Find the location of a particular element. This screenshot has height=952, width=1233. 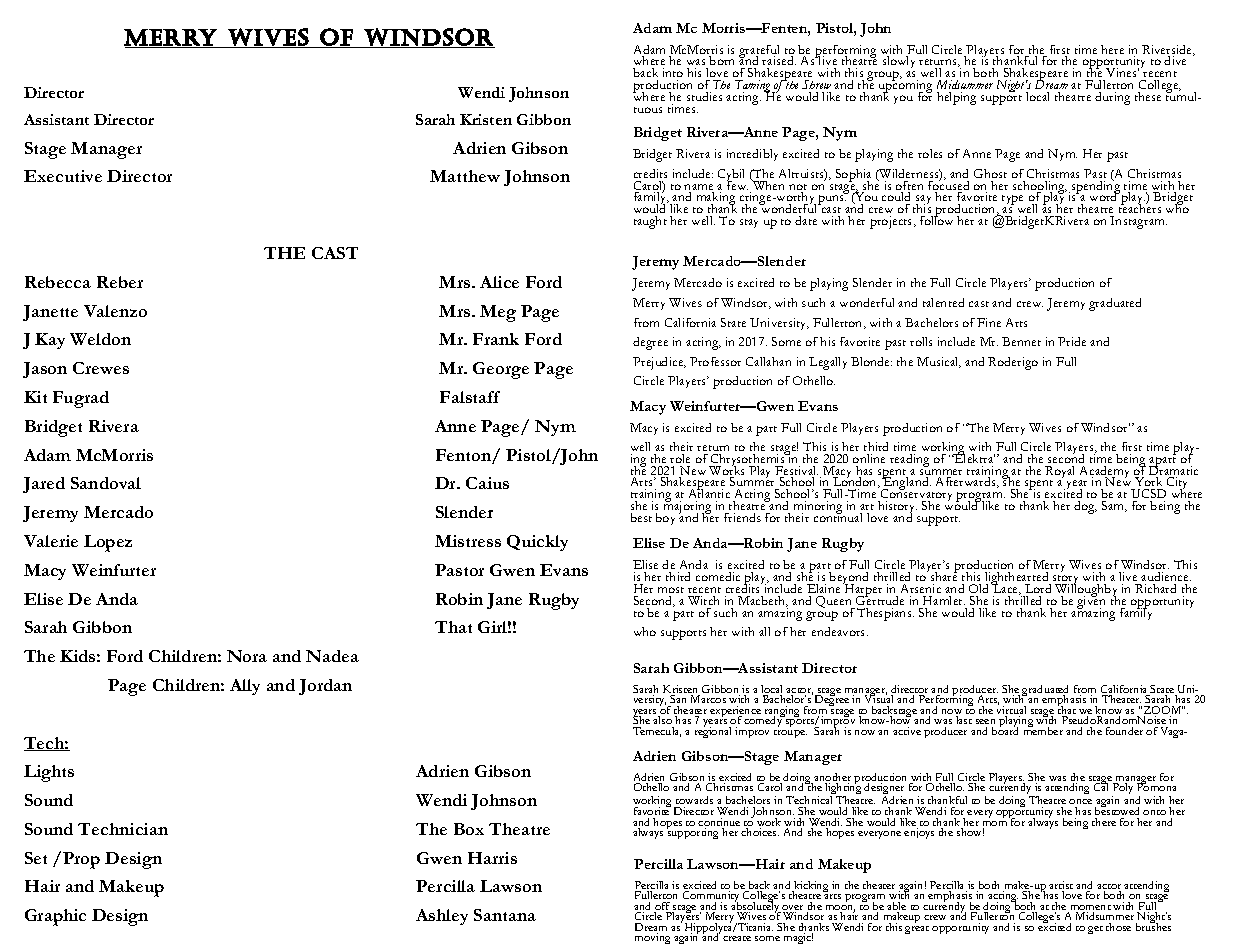

off is located at coordinates (663, 907).
